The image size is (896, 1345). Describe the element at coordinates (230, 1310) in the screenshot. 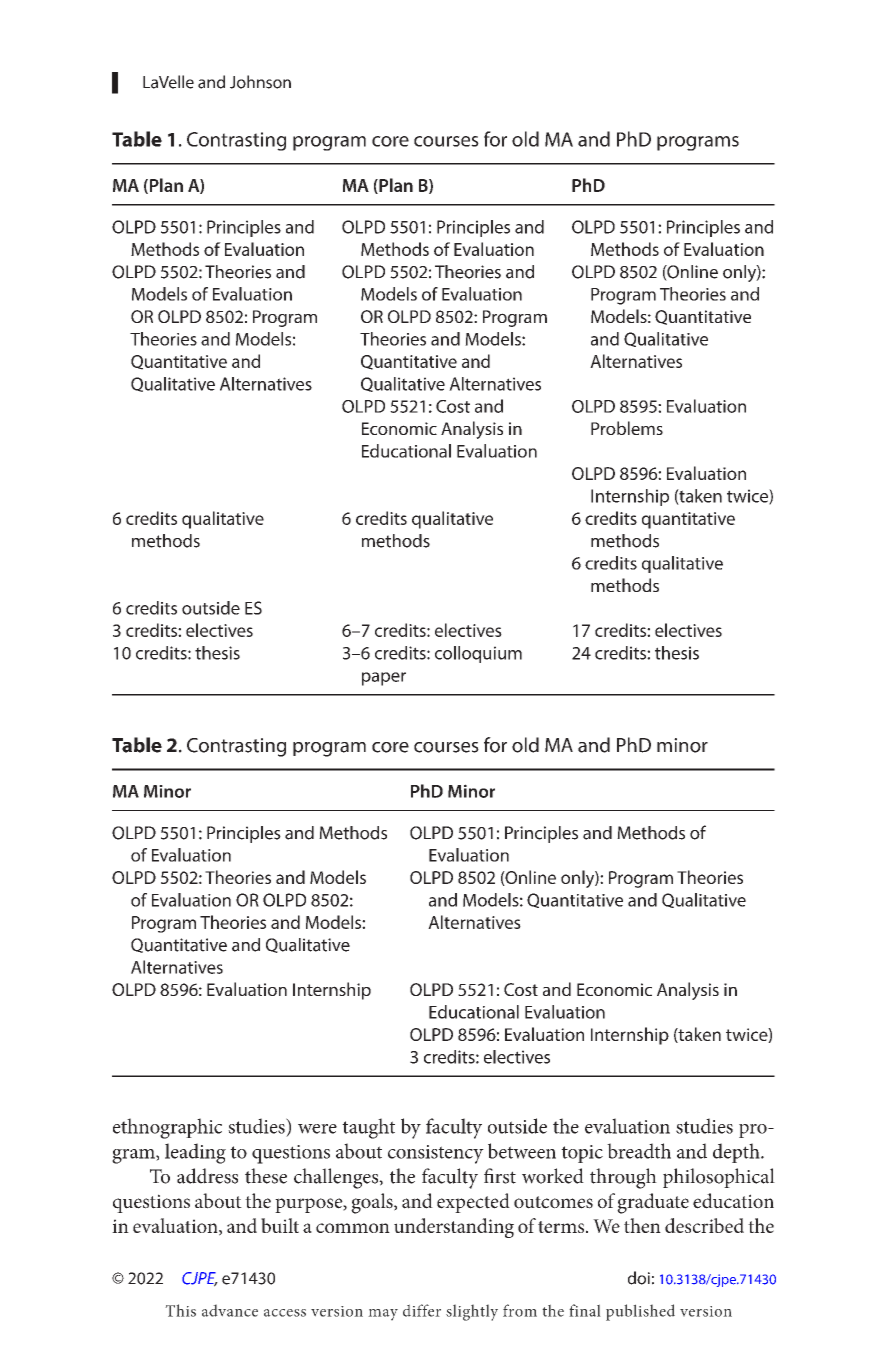

I see `advance` at that location.
